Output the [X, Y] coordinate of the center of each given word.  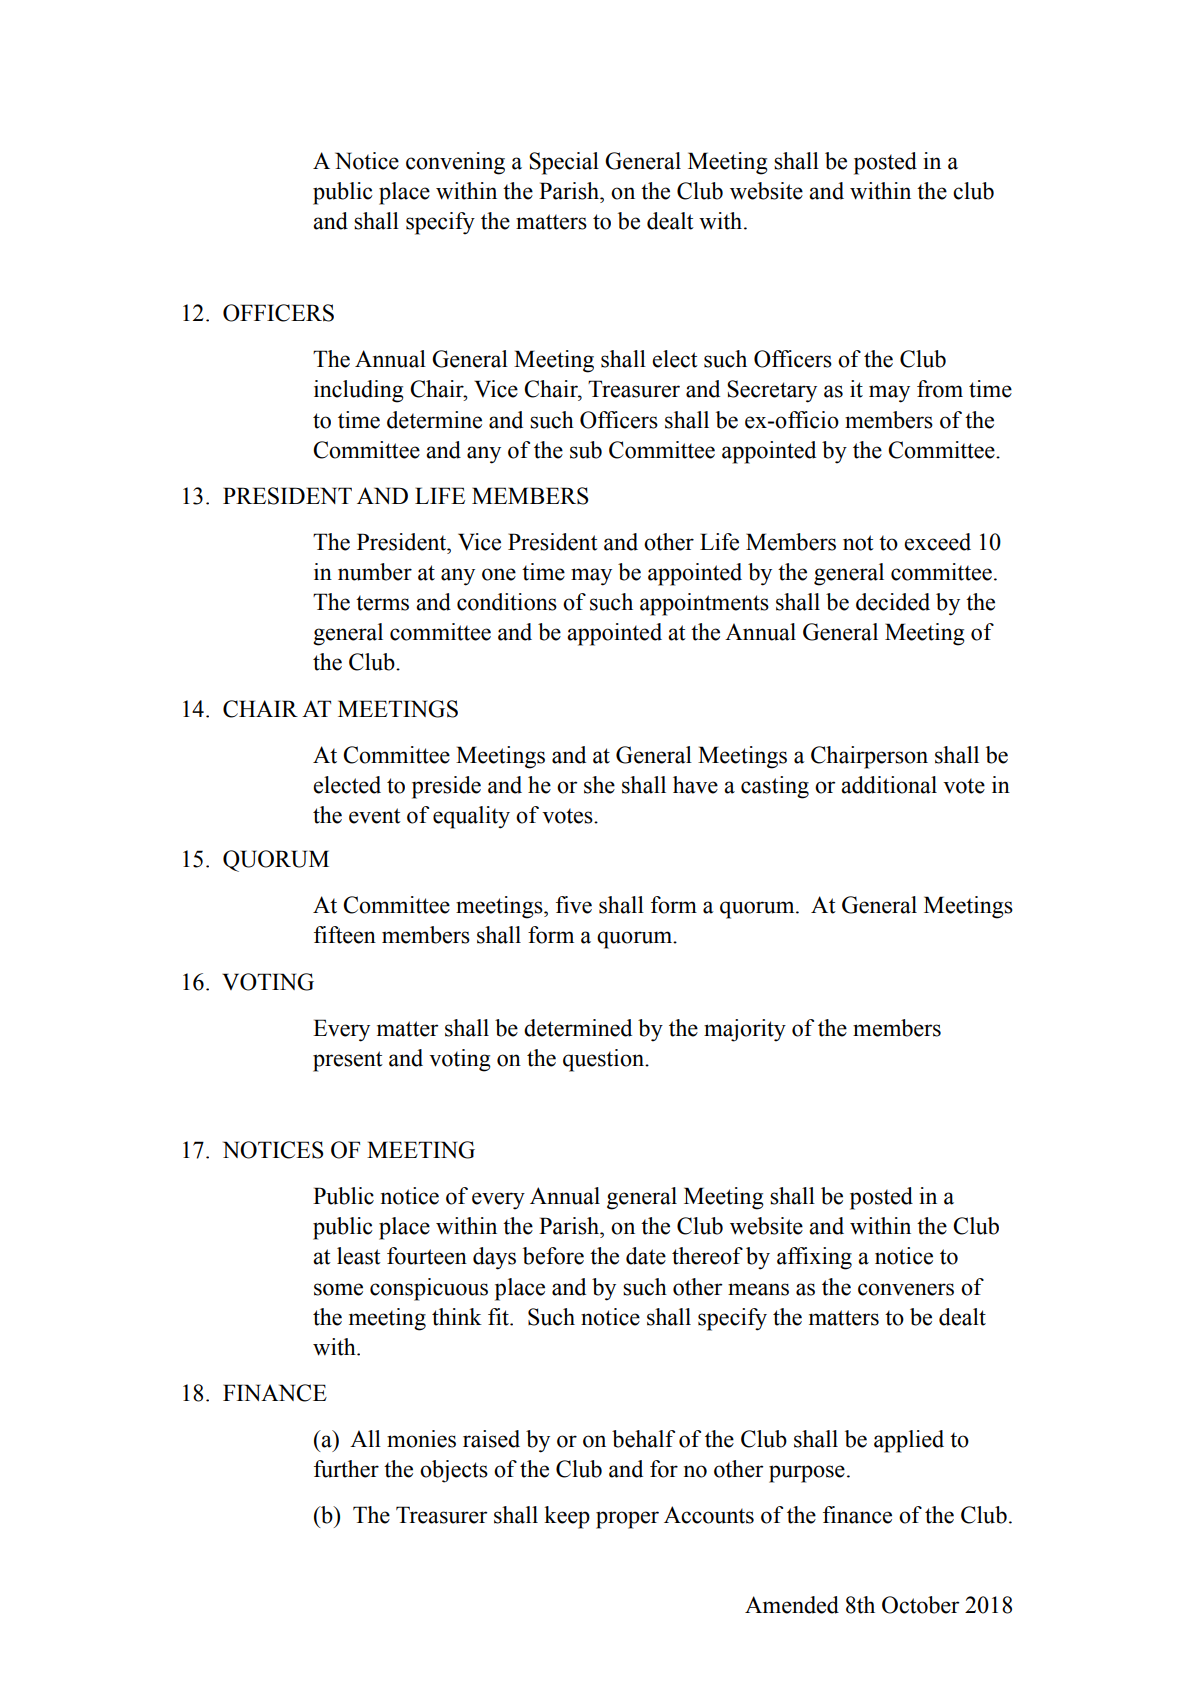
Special [564, 163]
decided [893, 602]
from [940, 389]
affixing [814, 1258]
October [921, 1605]
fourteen [427, 1256]
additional [889, 785]
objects [454, 1471]
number [375, 572]
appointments [704, 604]
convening [455, 163]
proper [627, 1520]
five [574, 905]
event [375, 816]
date [646, 1256]
